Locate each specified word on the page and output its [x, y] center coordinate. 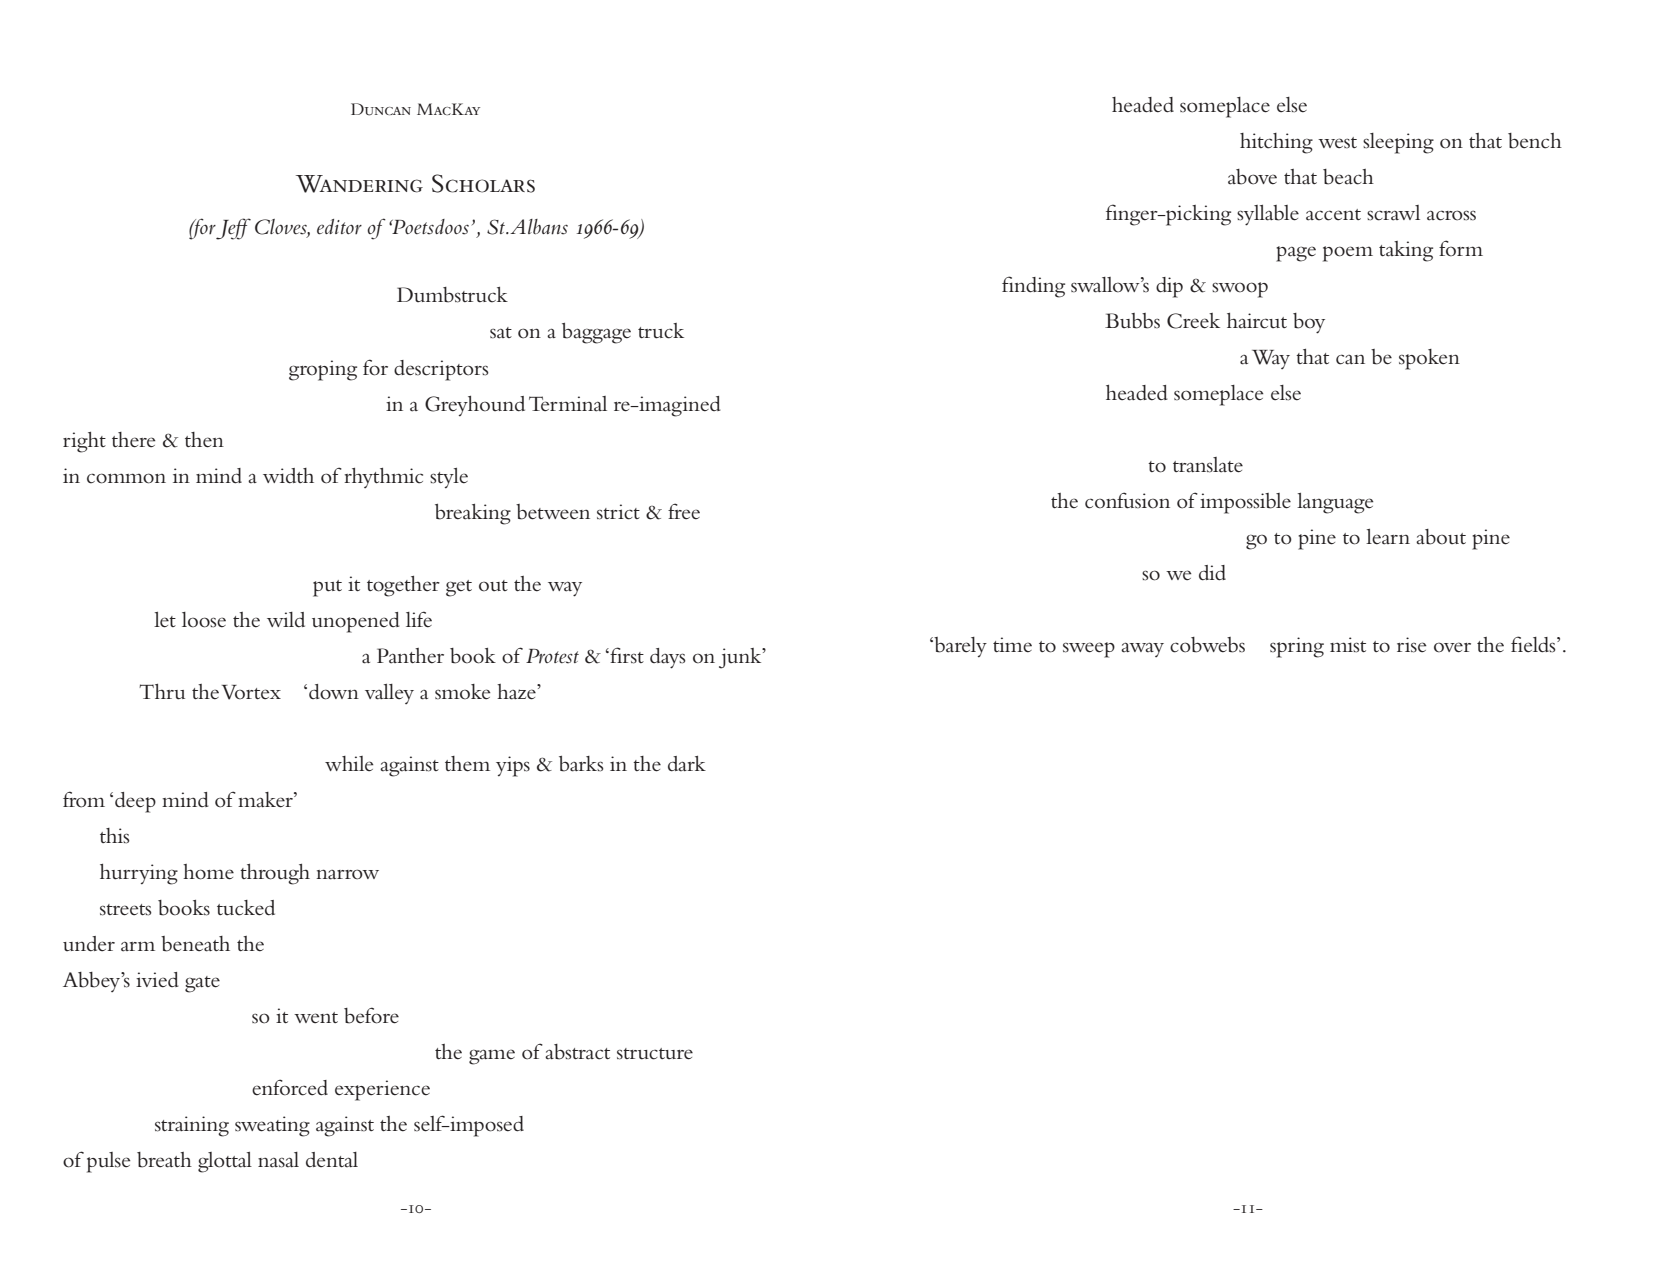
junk [741, 658]
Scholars [483, 183]
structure [655, 1054]
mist [1348, 645]
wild [286, 620]
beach [1348, 177]
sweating [272, 1126]
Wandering [359, 184]
